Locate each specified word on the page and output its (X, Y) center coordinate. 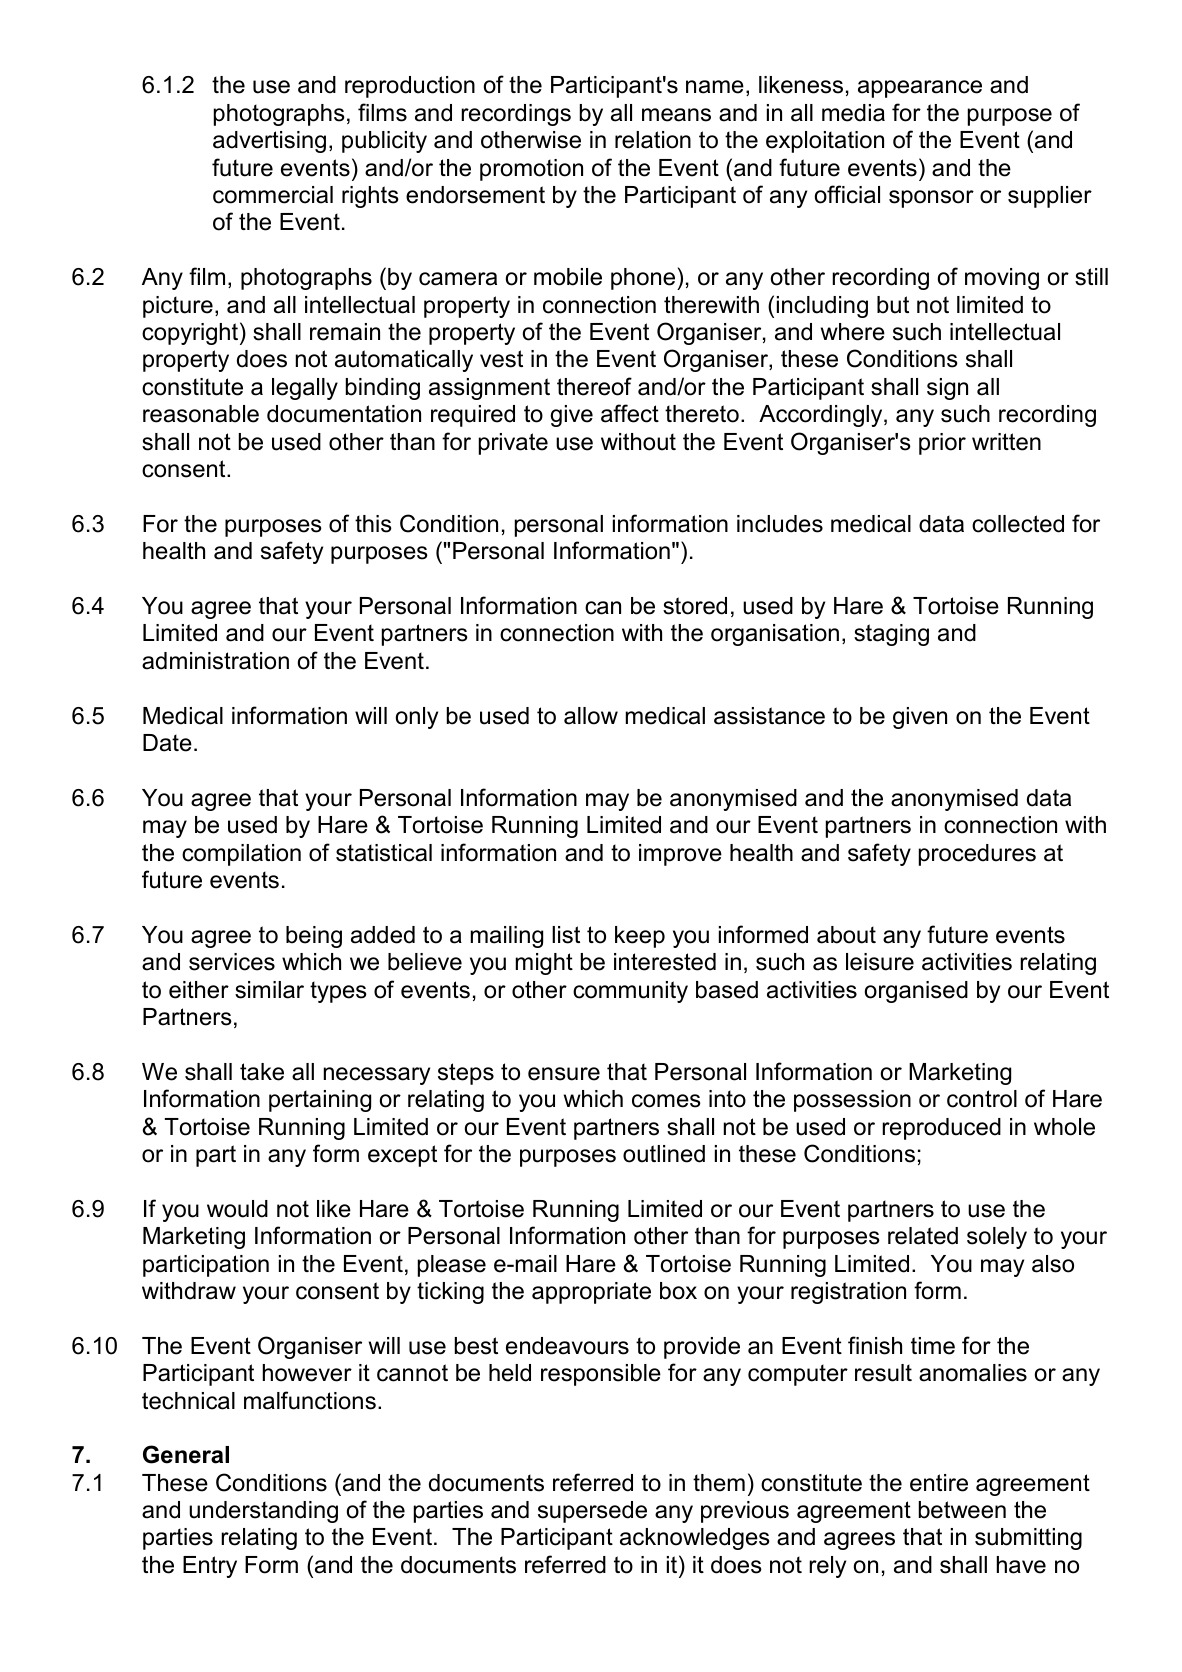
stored (695, 606)
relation (653, 140)
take (262, 1072)
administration (215, 661)
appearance (920, 89)
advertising (269, 142)
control (982, 1099)
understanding (263, 1512)
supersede (592, 1512)
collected (1018, 524)
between (962, 1510)
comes (666, 1101)
